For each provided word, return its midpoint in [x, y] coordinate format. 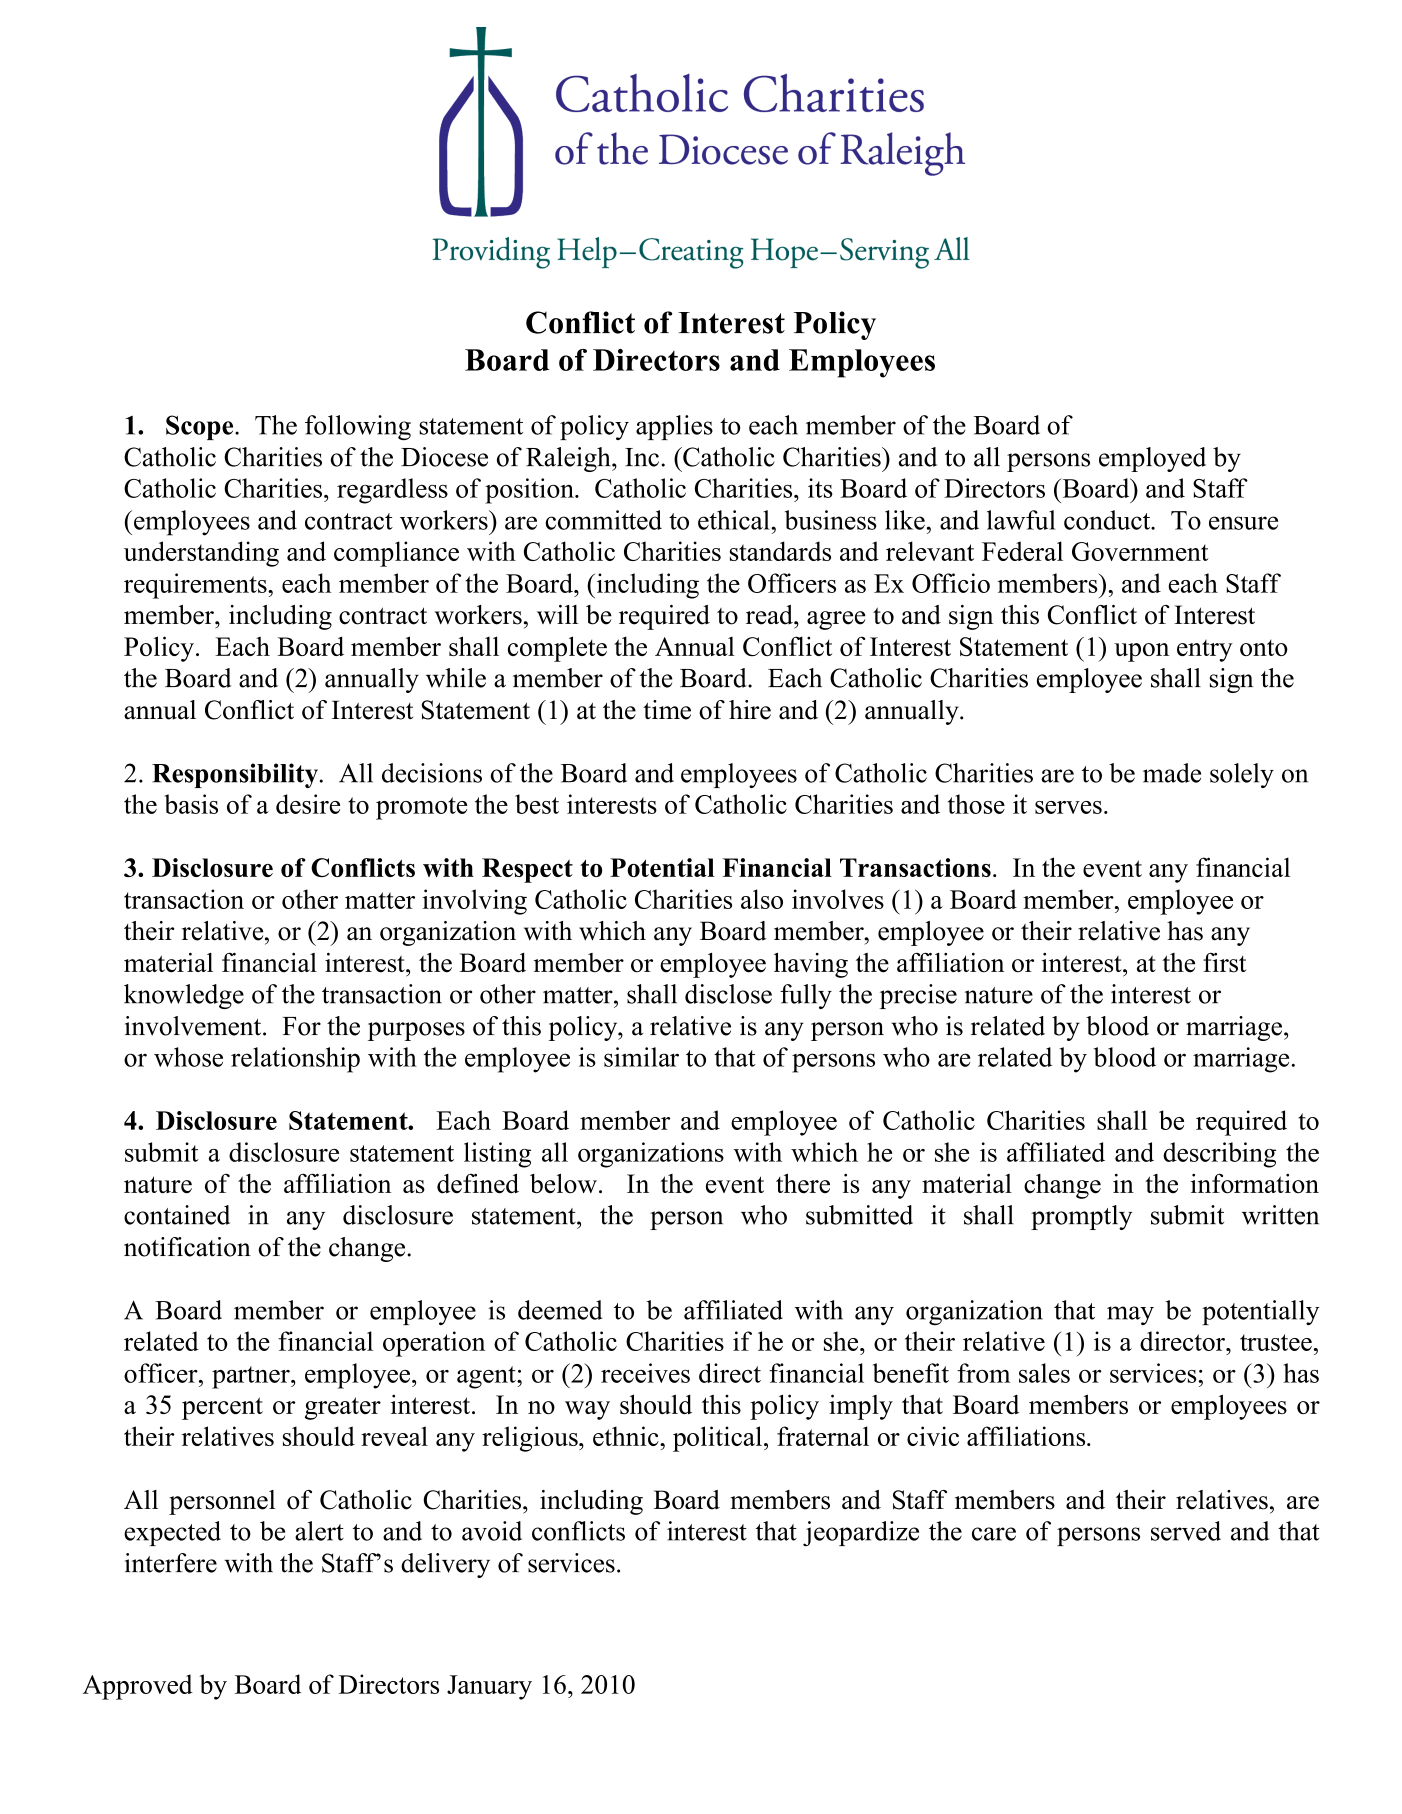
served [1186, 1531]
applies [674, 427]
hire [750, 710]
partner [252, 1377]
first [1224, 963]
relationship [295, 1060]
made [1172, 773]
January [489, 1687]
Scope [201, 427]
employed [1152, 459]
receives [645, 1373]
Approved [138, 1687]
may [1130, 1315]
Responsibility [236, 775]
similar [641, 1057]
